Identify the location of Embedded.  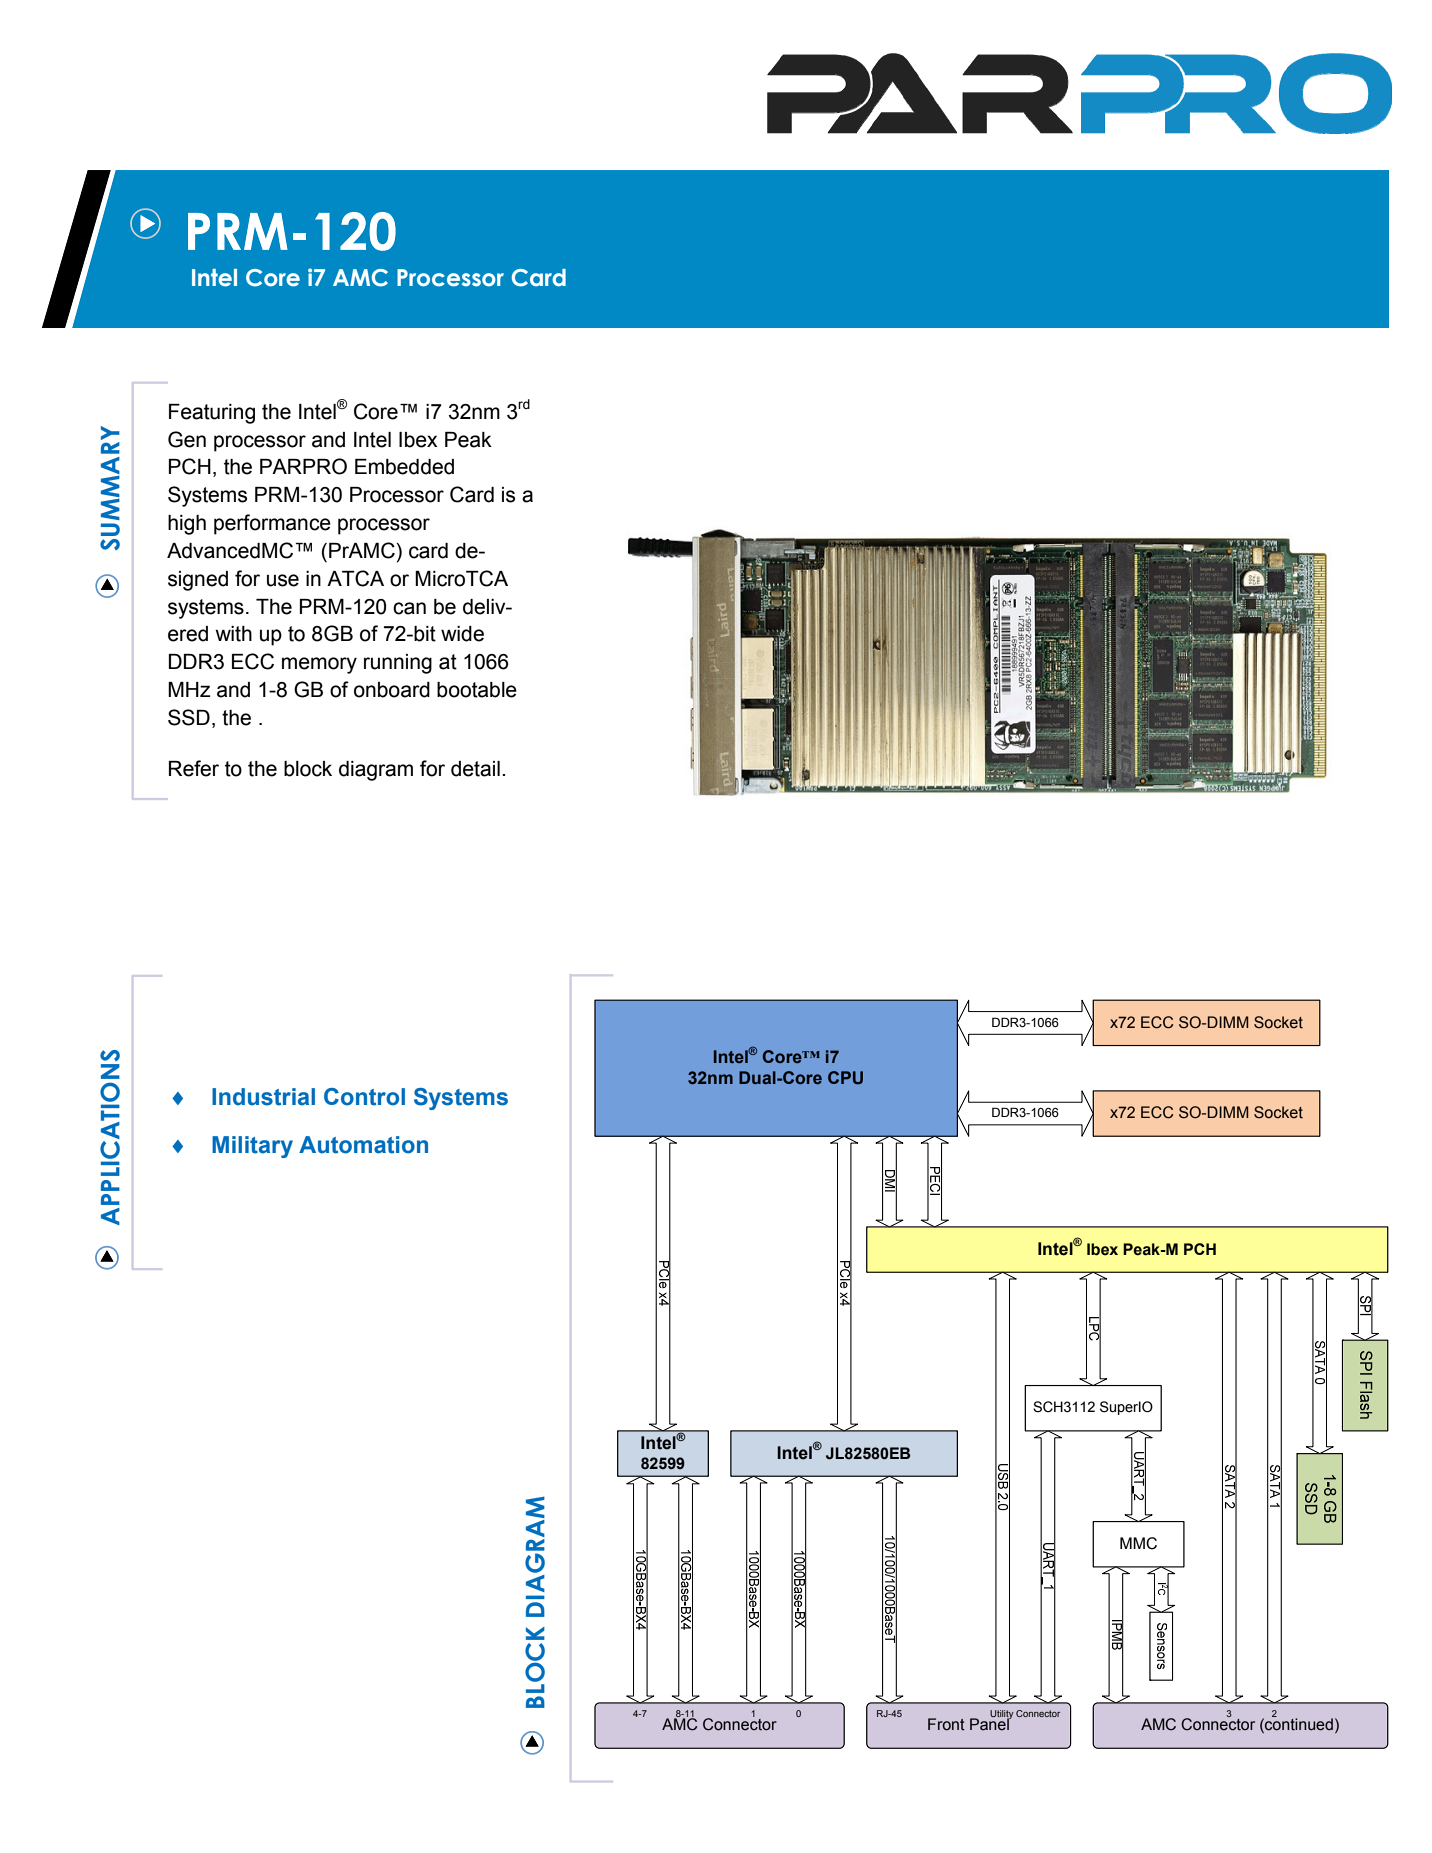
(404, 467).
